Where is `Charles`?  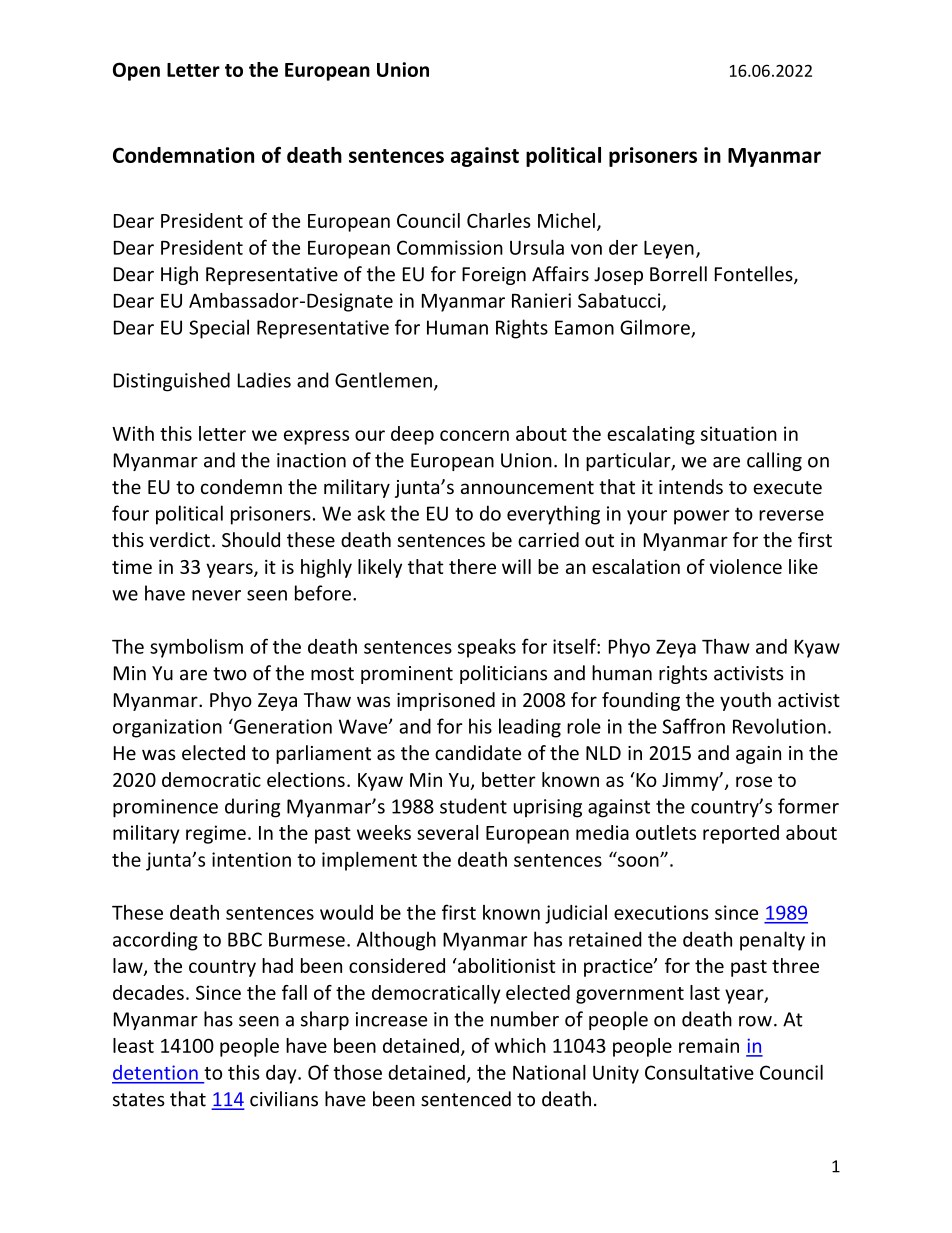 Charles is located at coordinates (499, 220).
